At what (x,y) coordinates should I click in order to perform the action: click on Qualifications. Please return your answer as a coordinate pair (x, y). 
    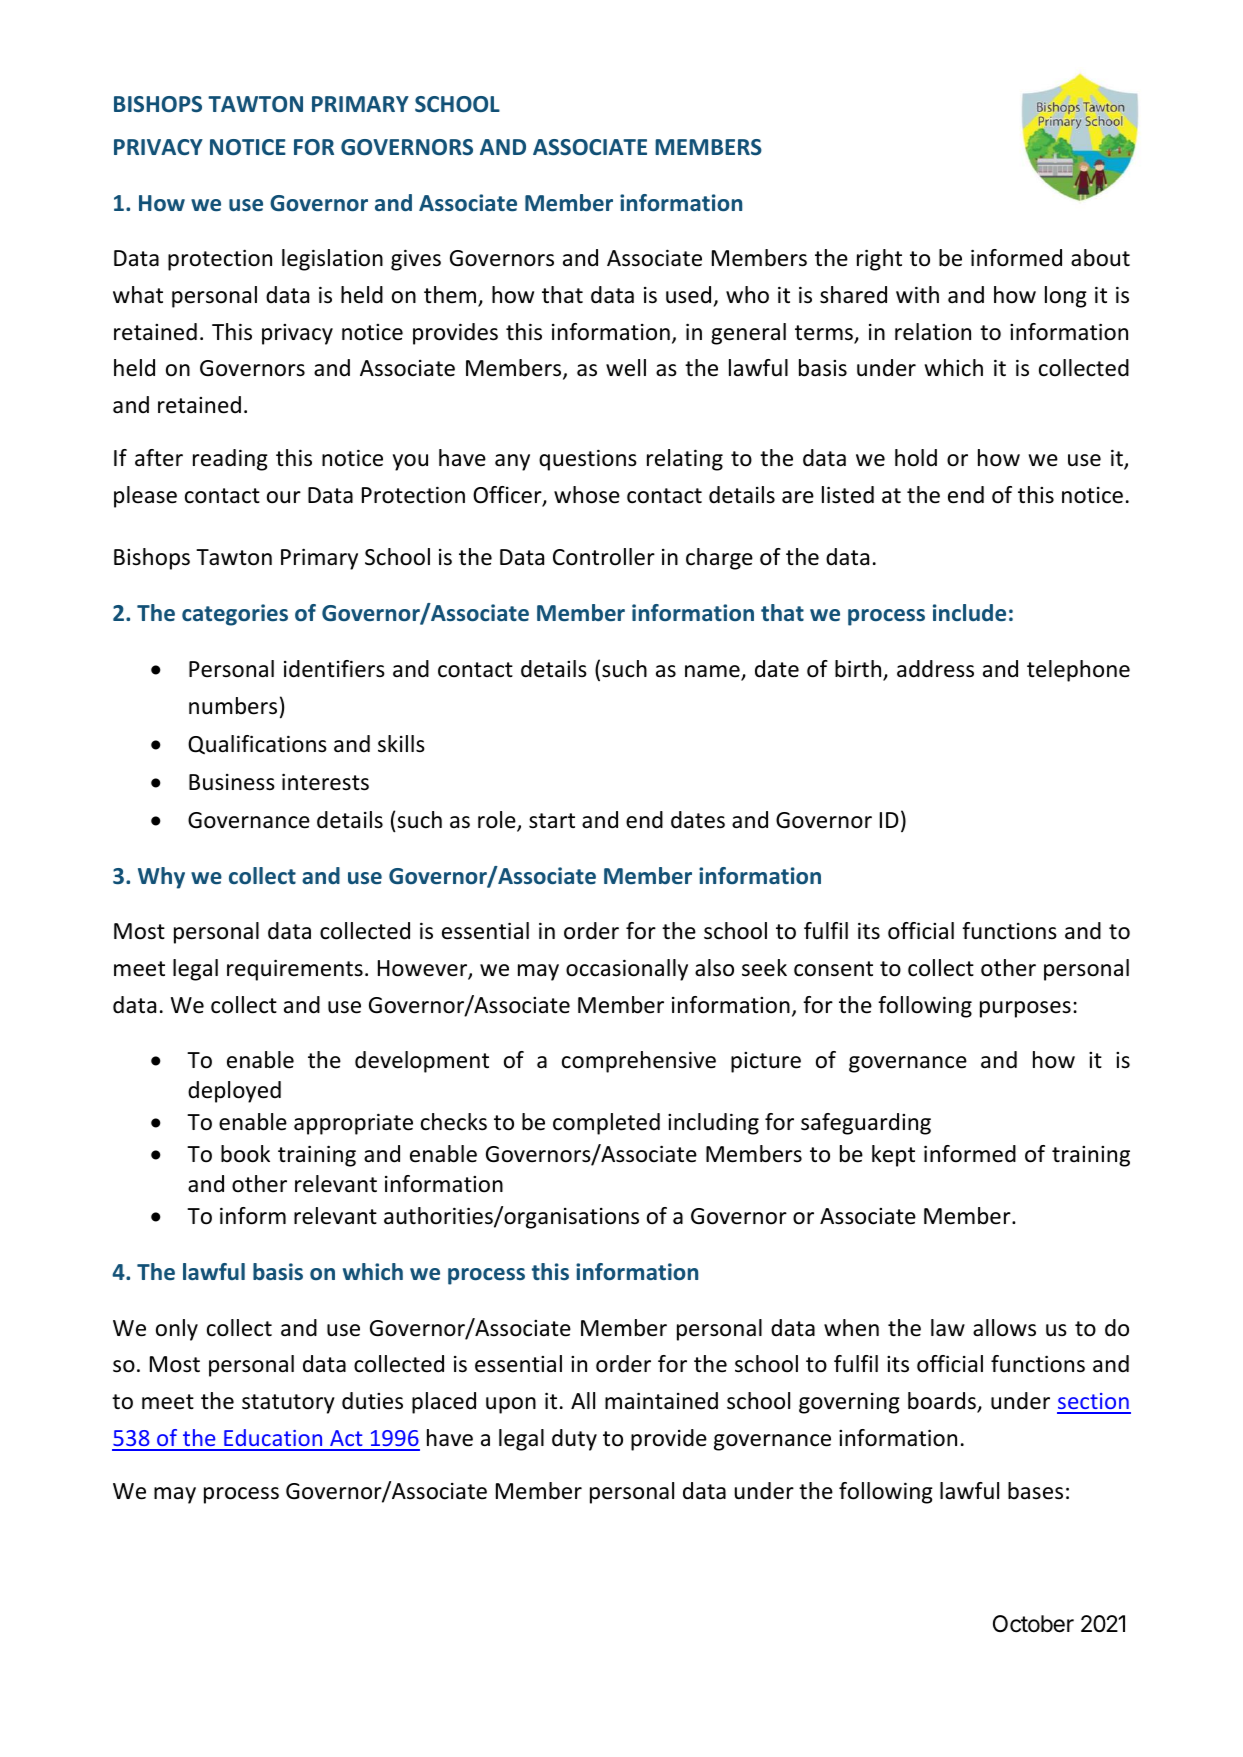
    Looking at the image, I should click on (257, 745).
